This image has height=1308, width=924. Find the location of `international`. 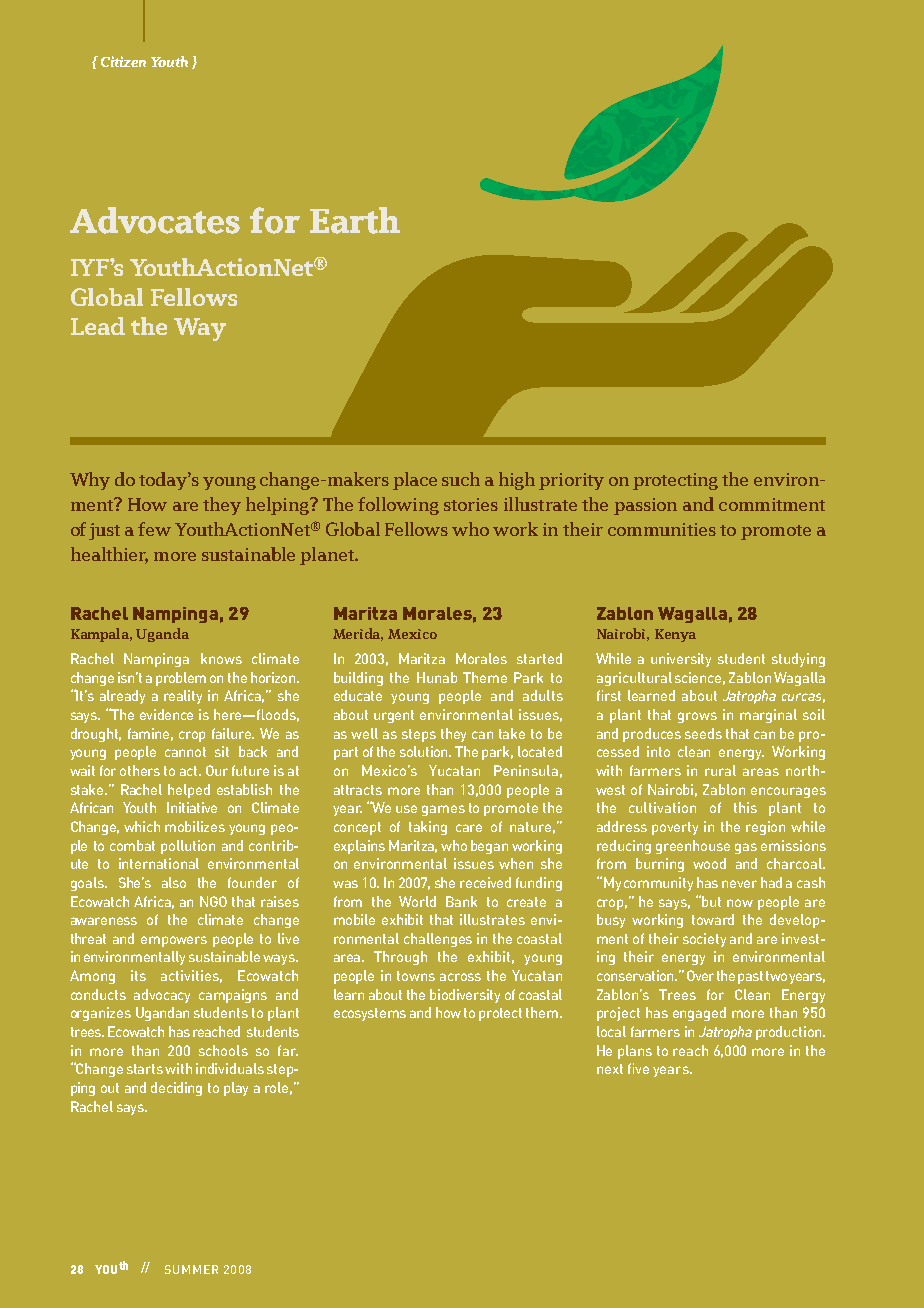

international is located at coordinates (159, 863).
